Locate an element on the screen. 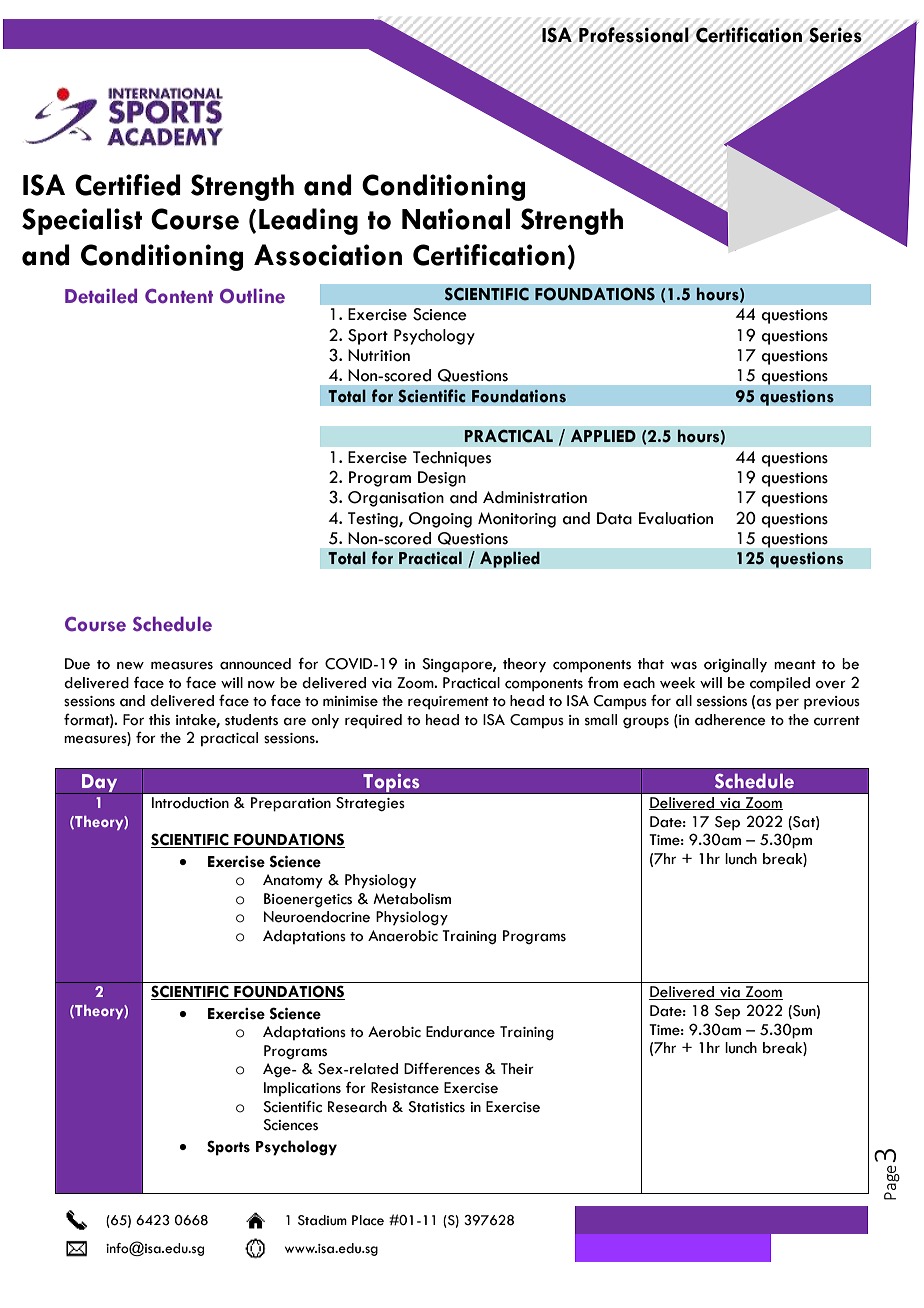 The height and width of the screenshot is (1308, 924). Professional is located at coordinates (634, 35).
